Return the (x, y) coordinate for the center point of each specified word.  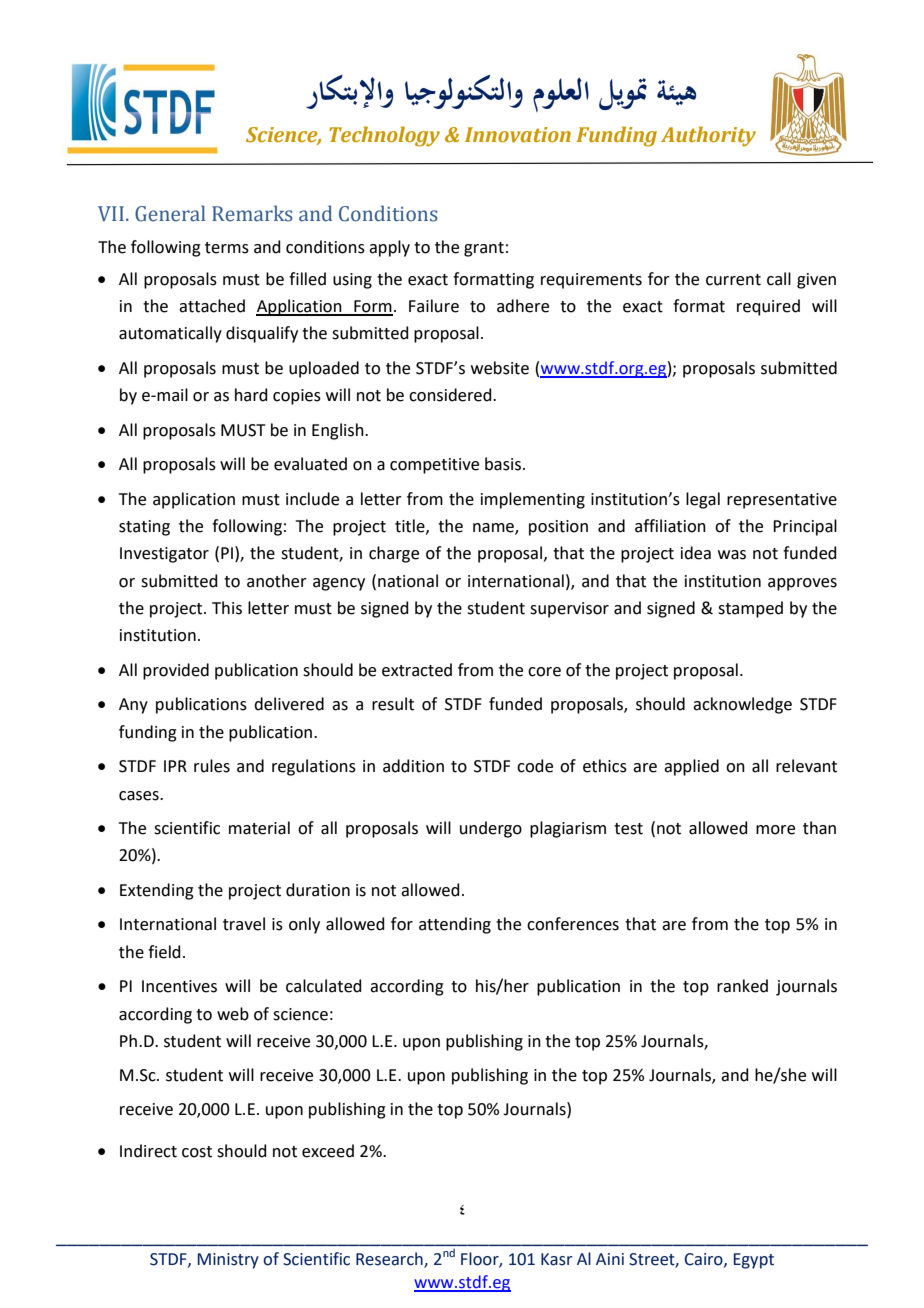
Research (390, 1260)
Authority (708, 136)
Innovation (518, 135)
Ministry (228, 1261)
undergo (491, 829)
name (494, 529)
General (170, 213)
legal (703, 500)
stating (144, 528)
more (775, 830)
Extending (157, 891)
